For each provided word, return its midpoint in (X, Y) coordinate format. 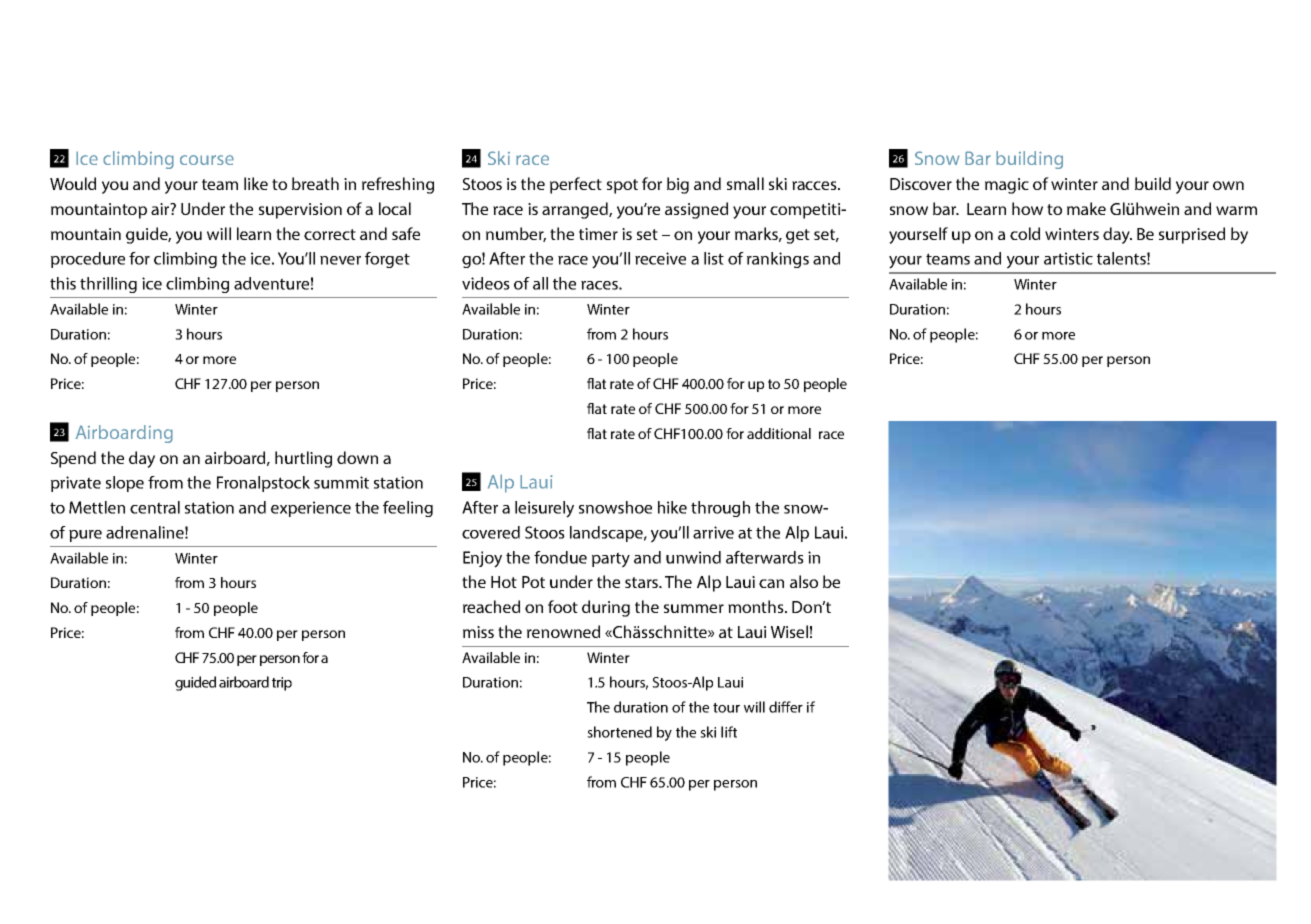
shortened (619, 732)
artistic (1068, 258)
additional (779, 433)
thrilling (108, 285)
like (256, 183)
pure (85, 536)
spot (622, 186)
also (804, 581)
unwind (693, 557)
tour (726, 708)
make (1086, 208)
